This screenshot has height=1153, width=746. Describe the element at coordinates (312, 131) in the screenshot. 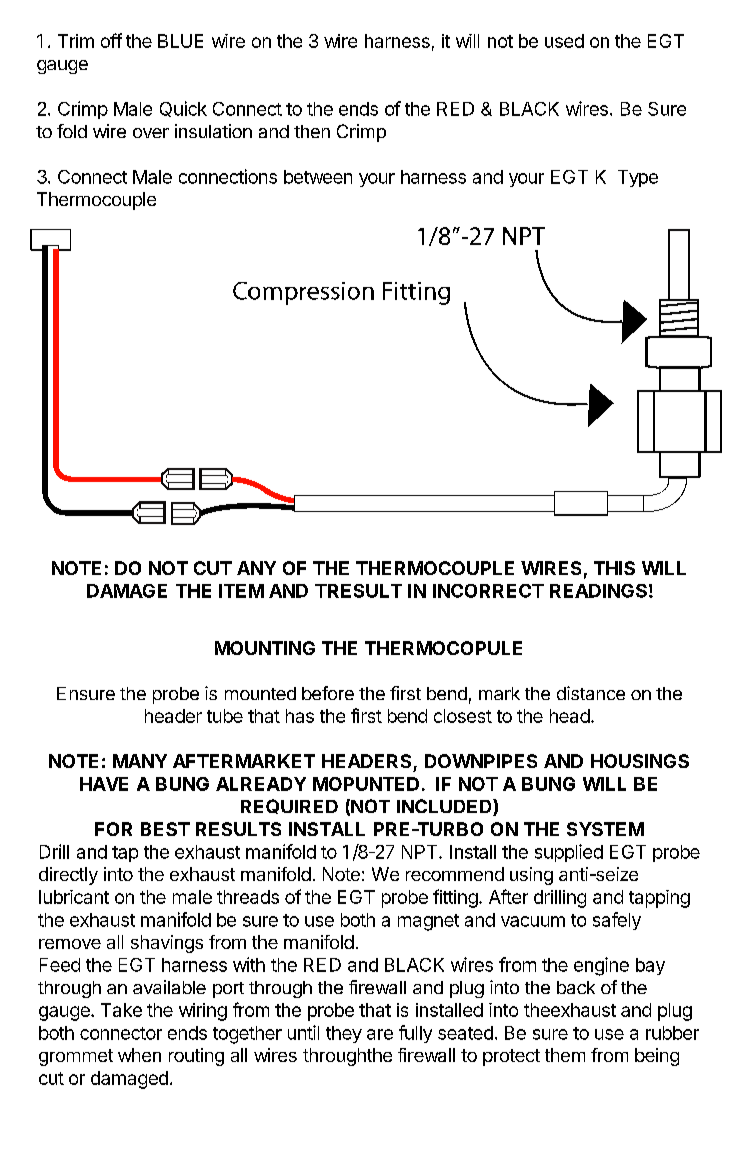

I see `then` at that location.
